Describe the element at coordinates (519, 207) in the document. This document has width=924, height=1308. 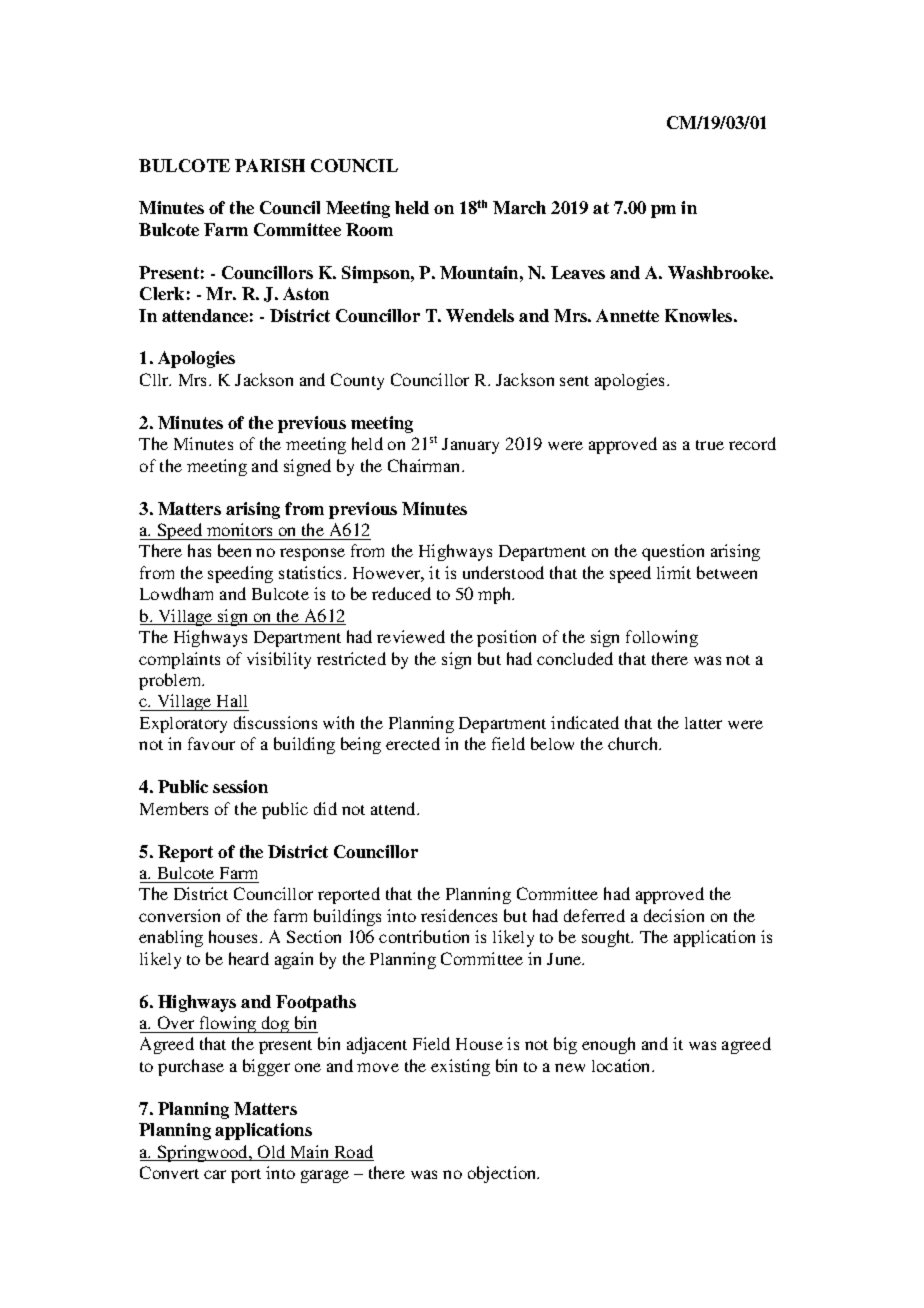
I see `March` at that location.
